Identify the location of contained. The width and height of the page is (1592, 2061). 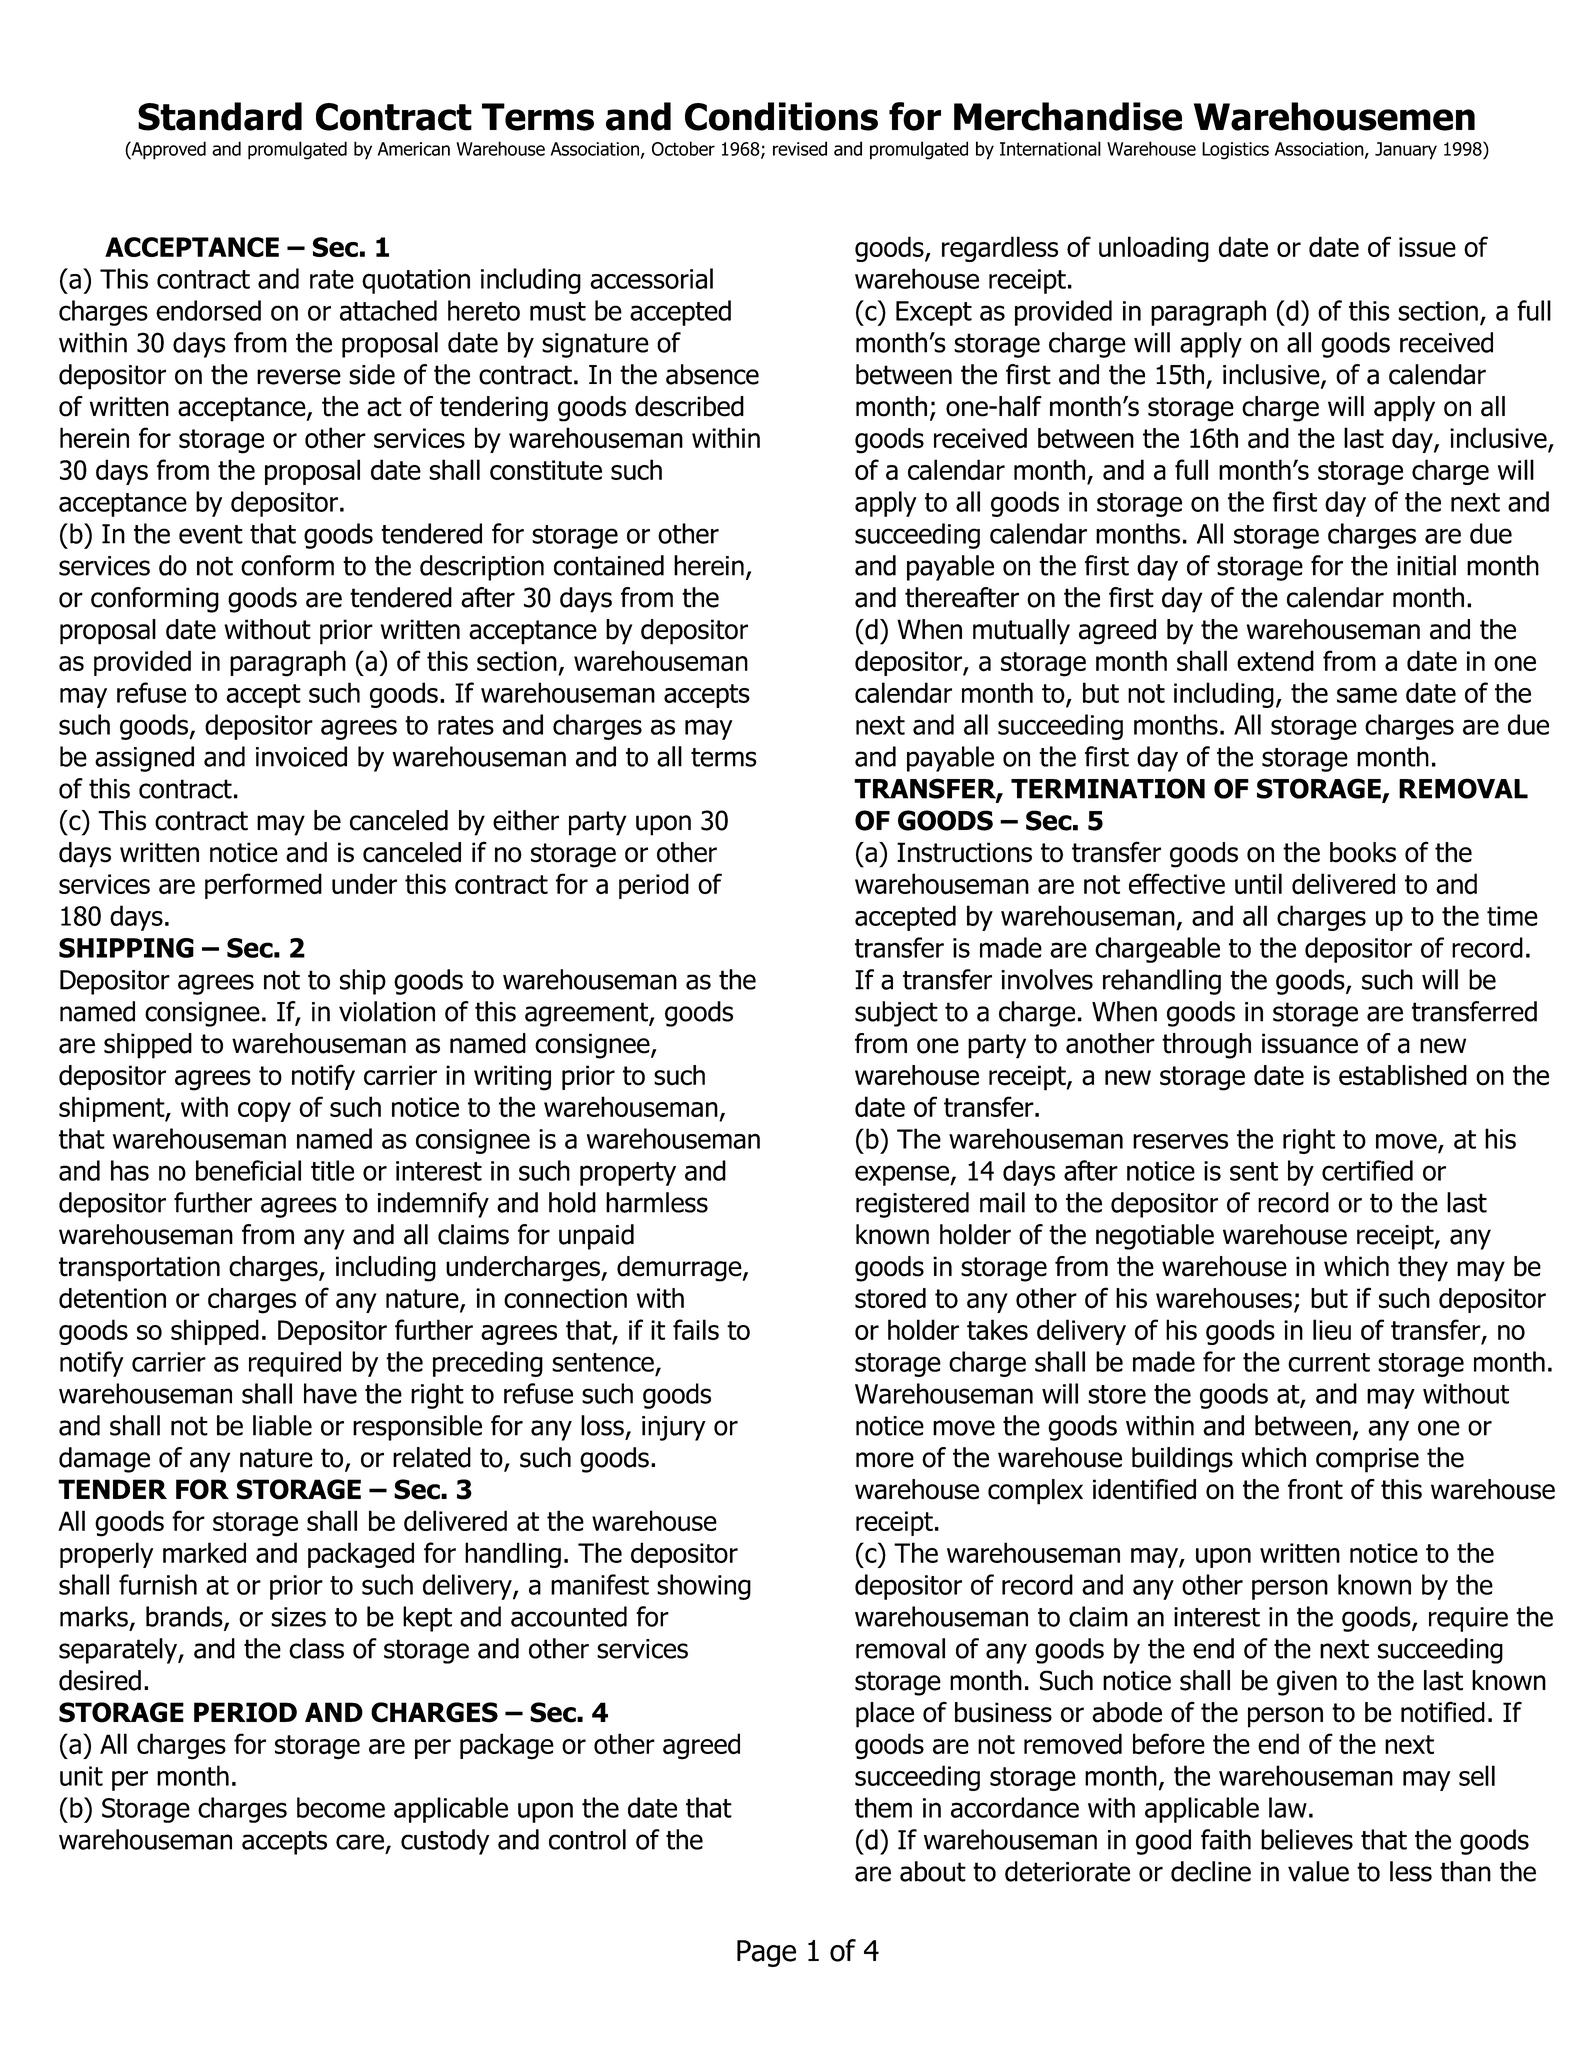
(609, 565).
